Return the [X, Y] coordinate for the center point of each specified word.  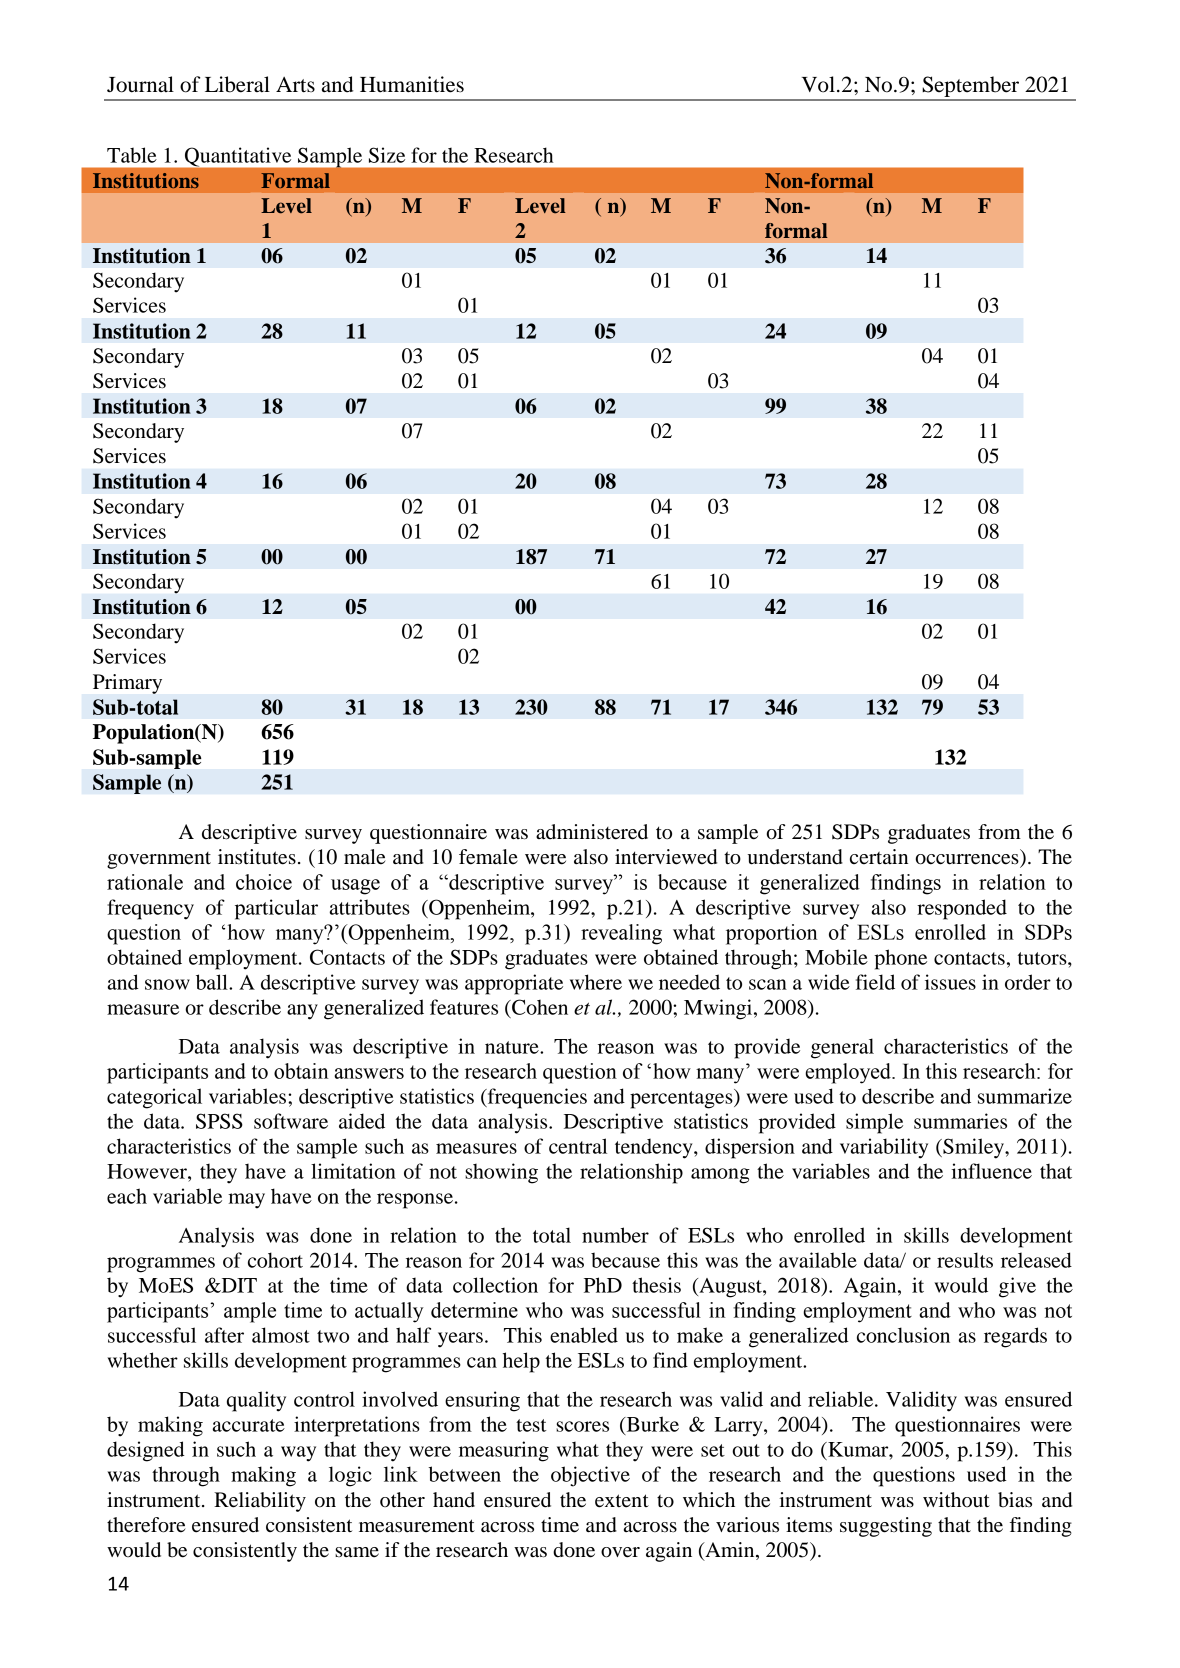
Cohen [539, 1007]
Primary [127, 684]
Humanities [412, 84]
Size [387, 155]
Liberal [237, 84]
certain [879, 857]
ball [213, 982]
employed [849, 1073]
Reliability [260, 1502]
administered [592, 832]
